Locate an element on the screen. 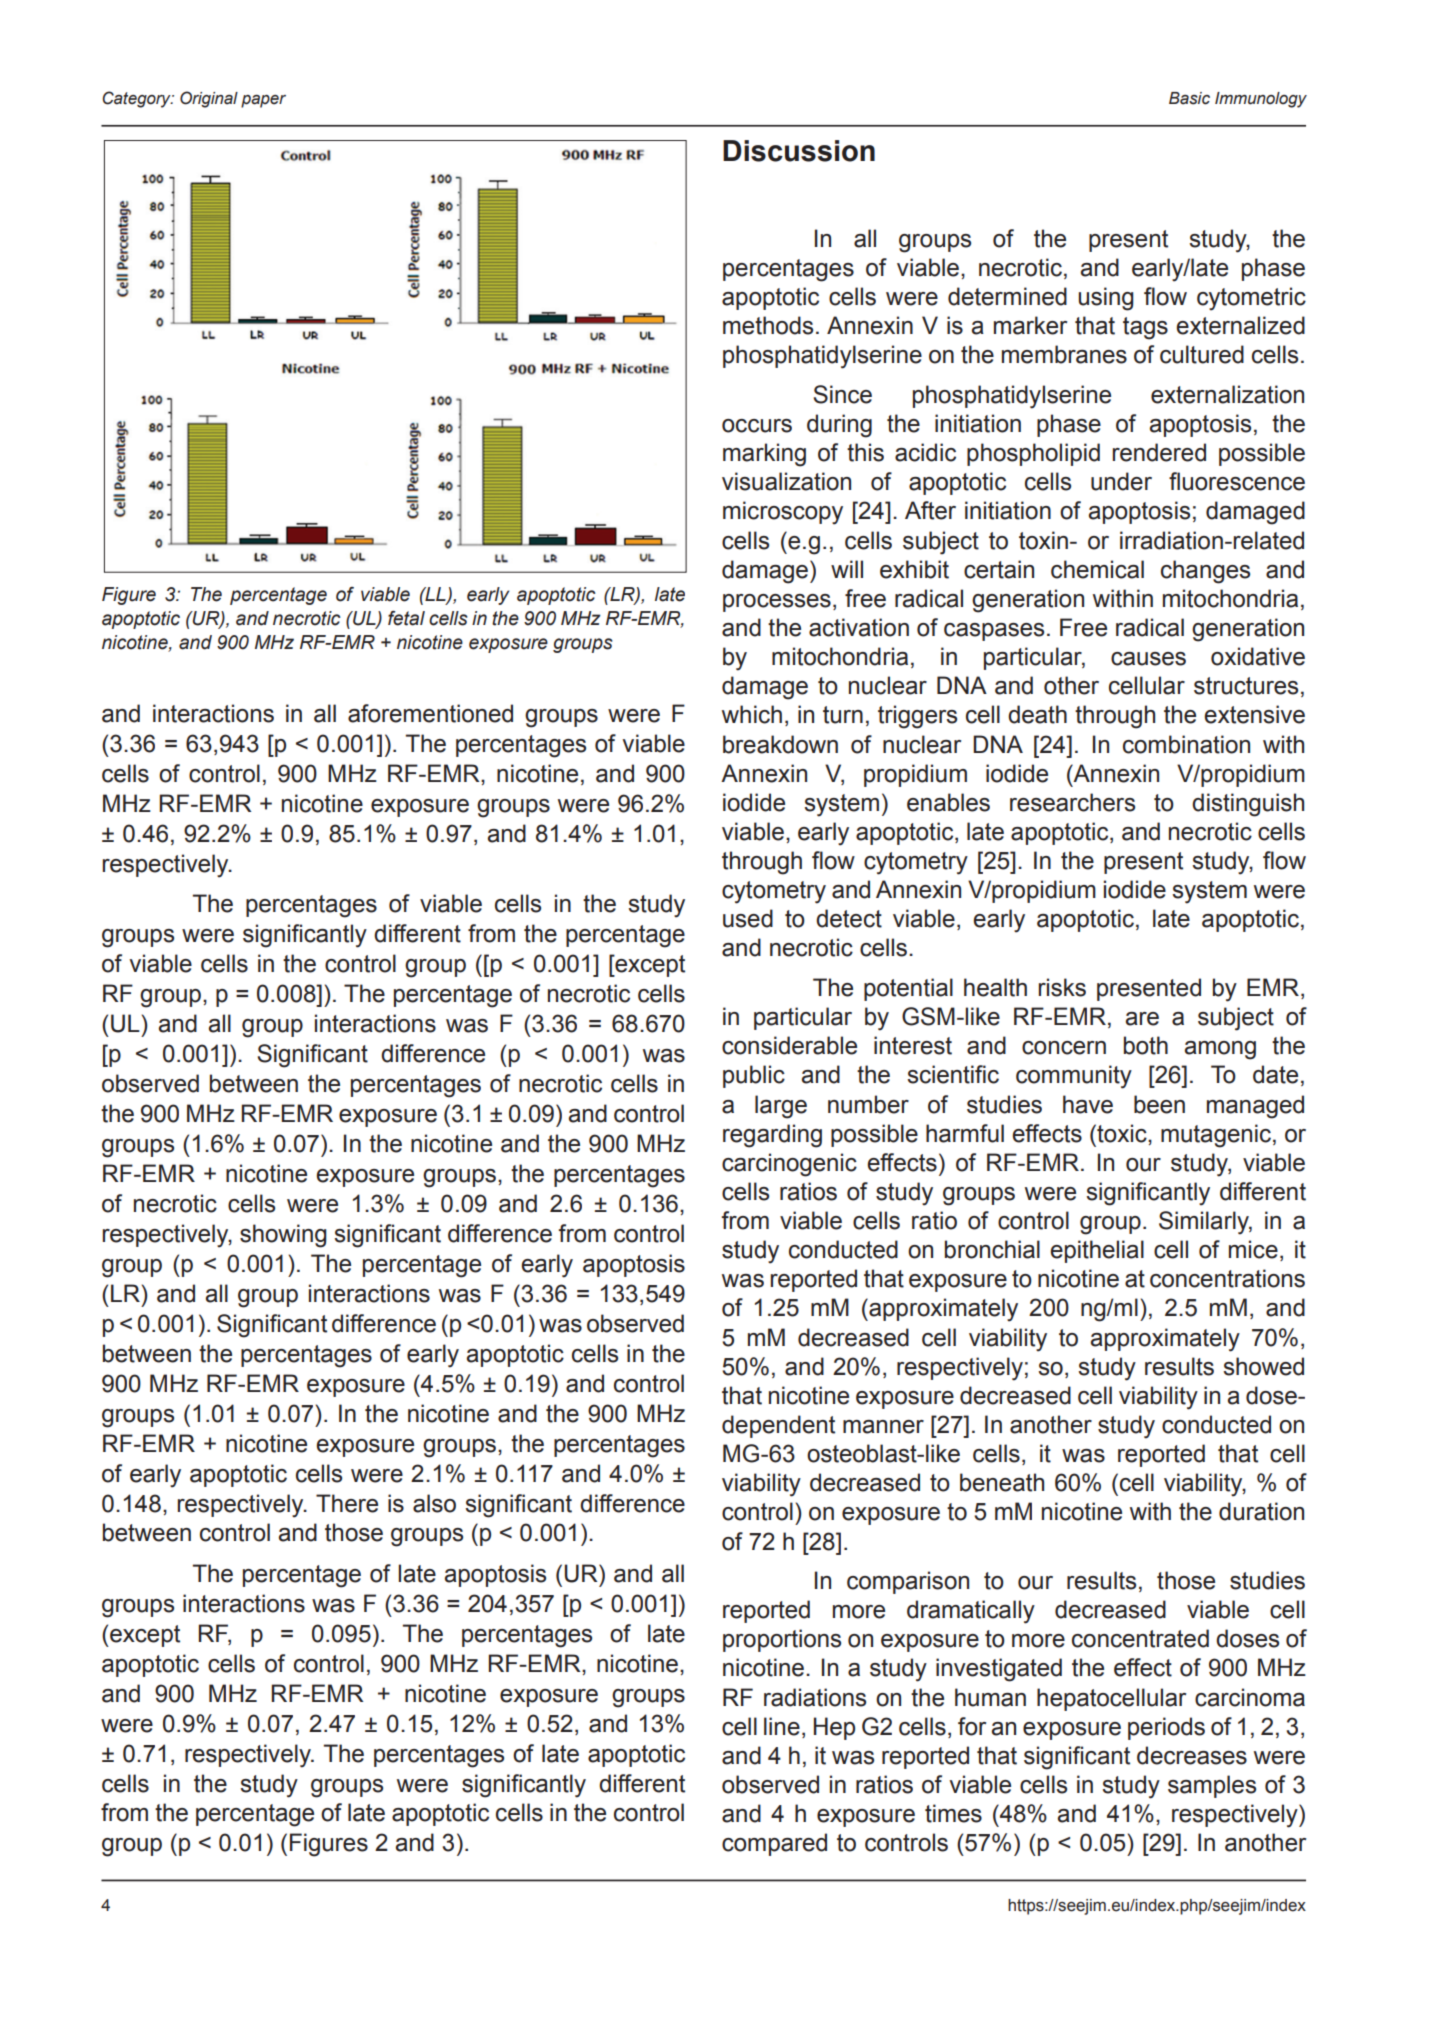 The height and width of the screenshot is (2035, 1439). showing is located at coordinates (283, 1236).
